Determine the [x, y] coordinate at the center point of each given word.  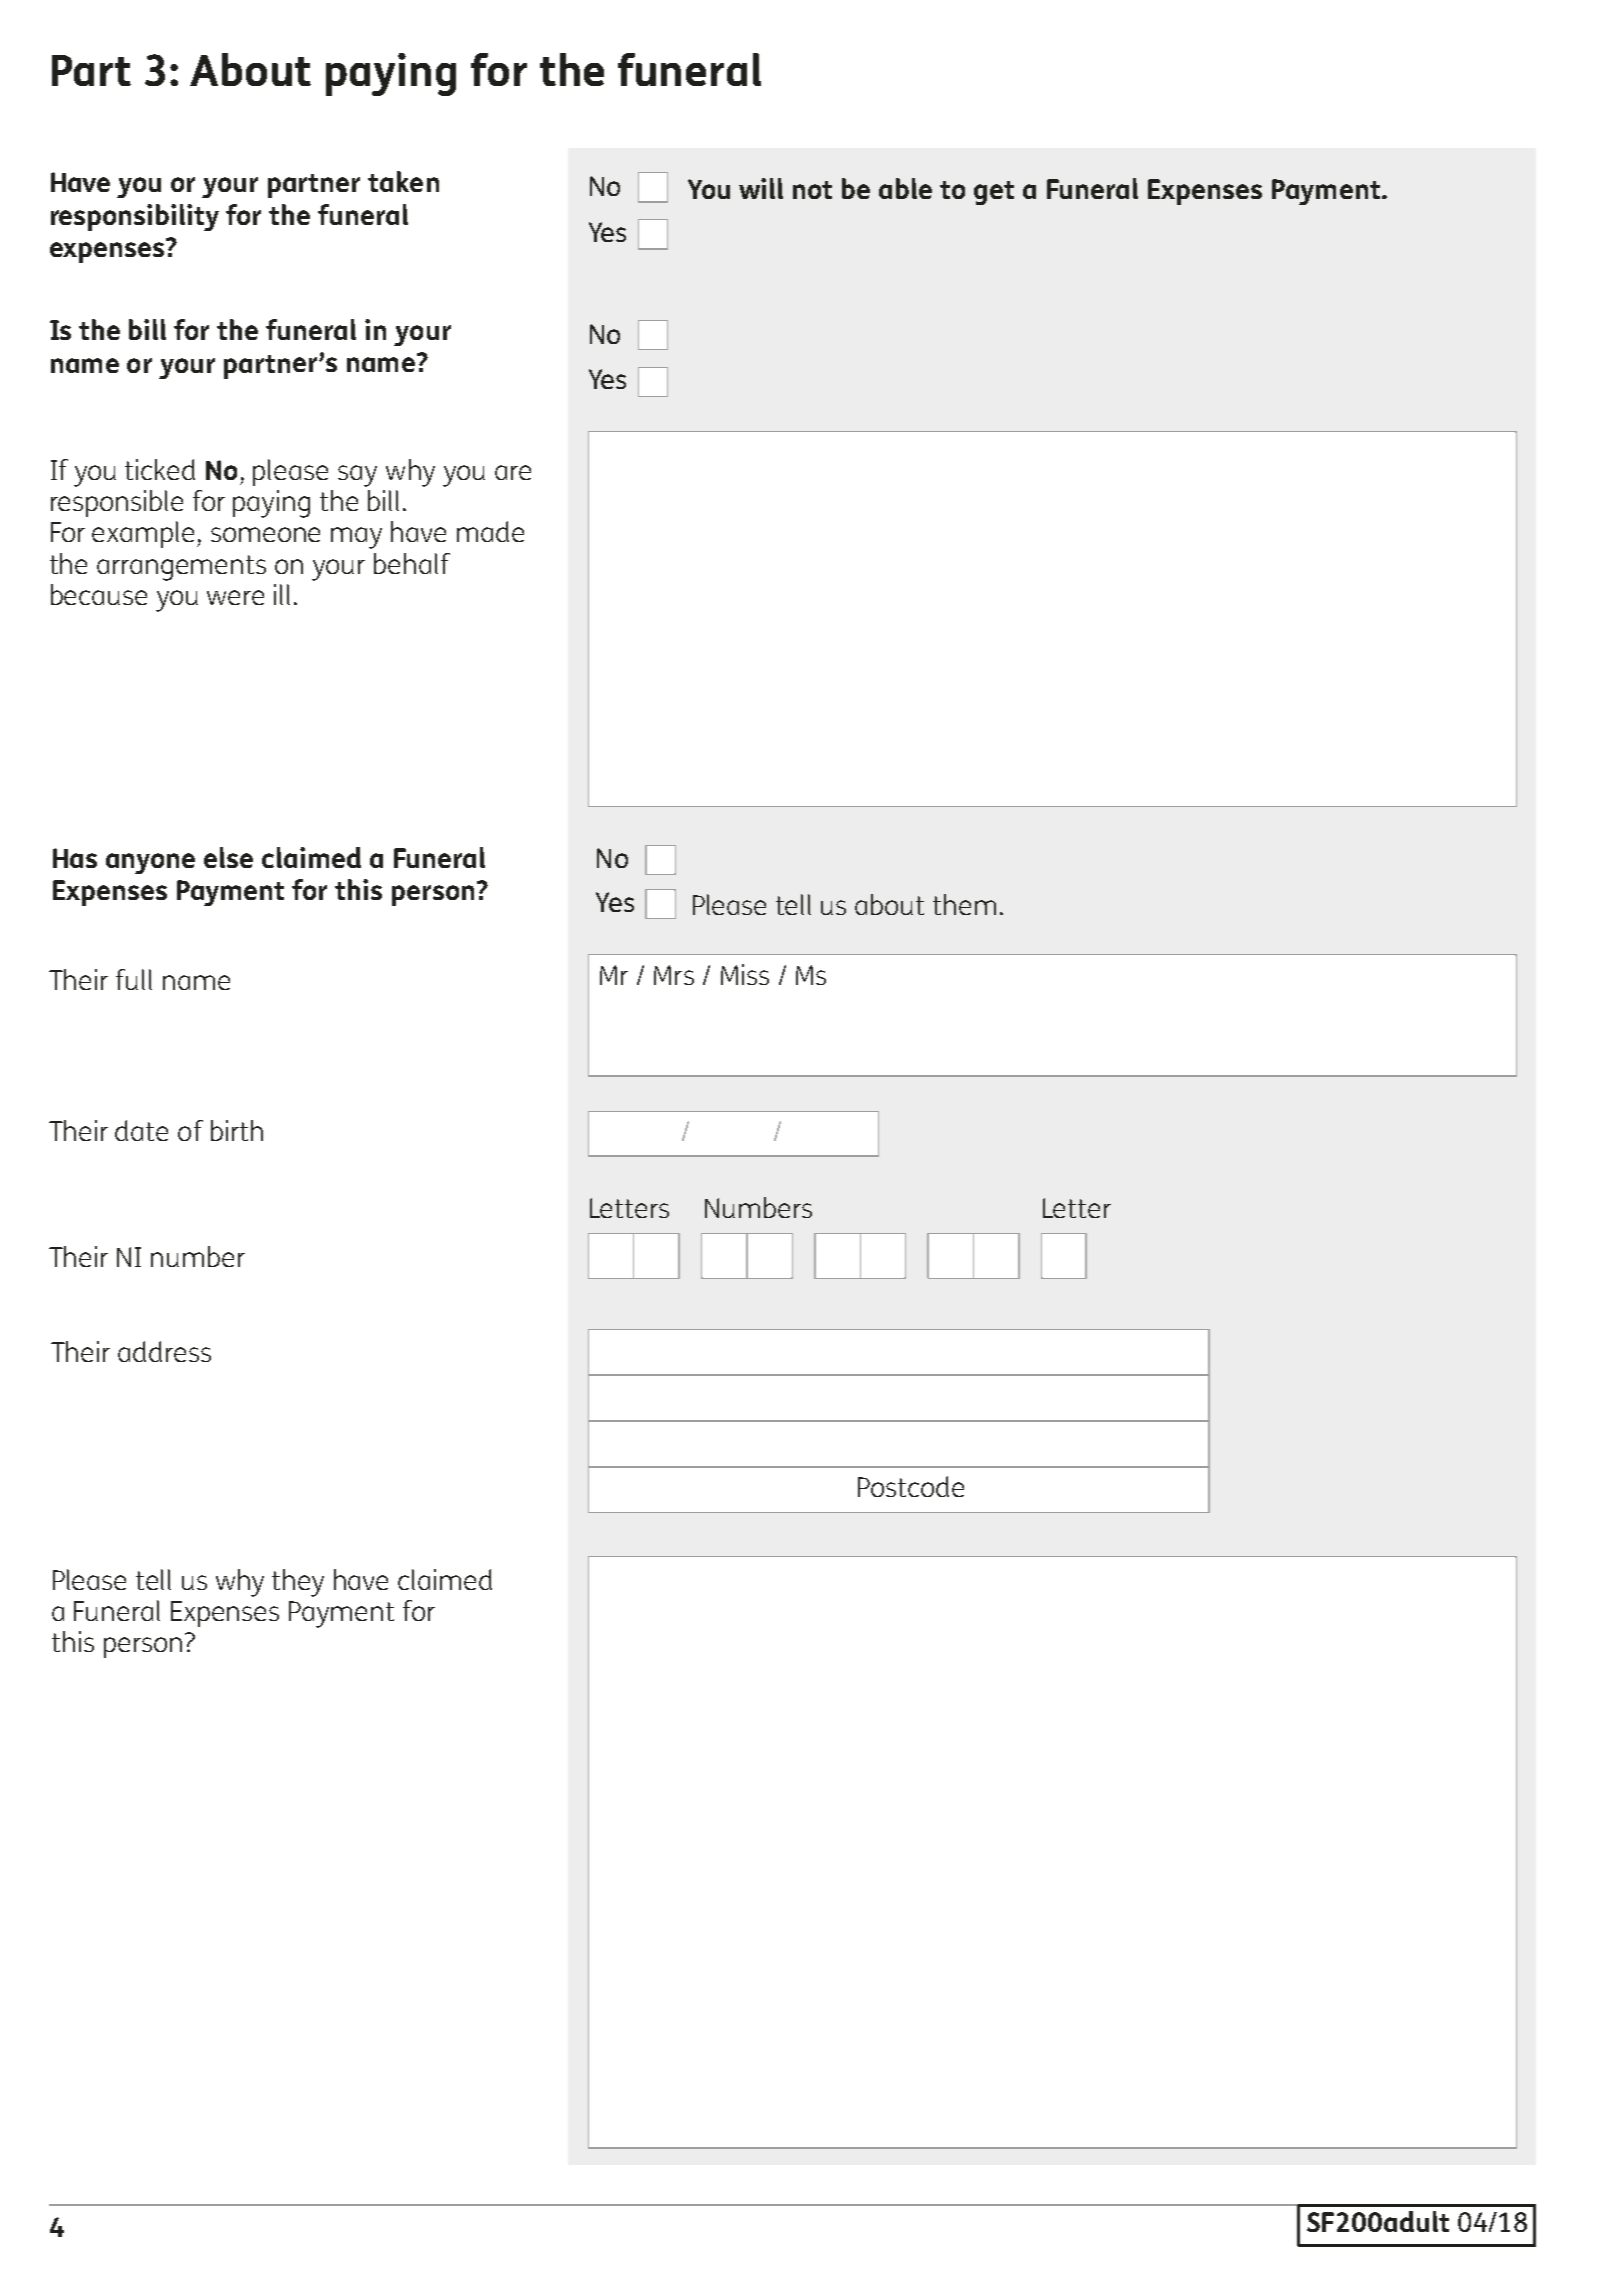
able [905, 188]
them [964, 904]
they [298, 1583]
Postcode [911, 1486]
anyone [150, 863]
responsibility [135, 217]
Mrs [674, 975]
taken [403, 181]
